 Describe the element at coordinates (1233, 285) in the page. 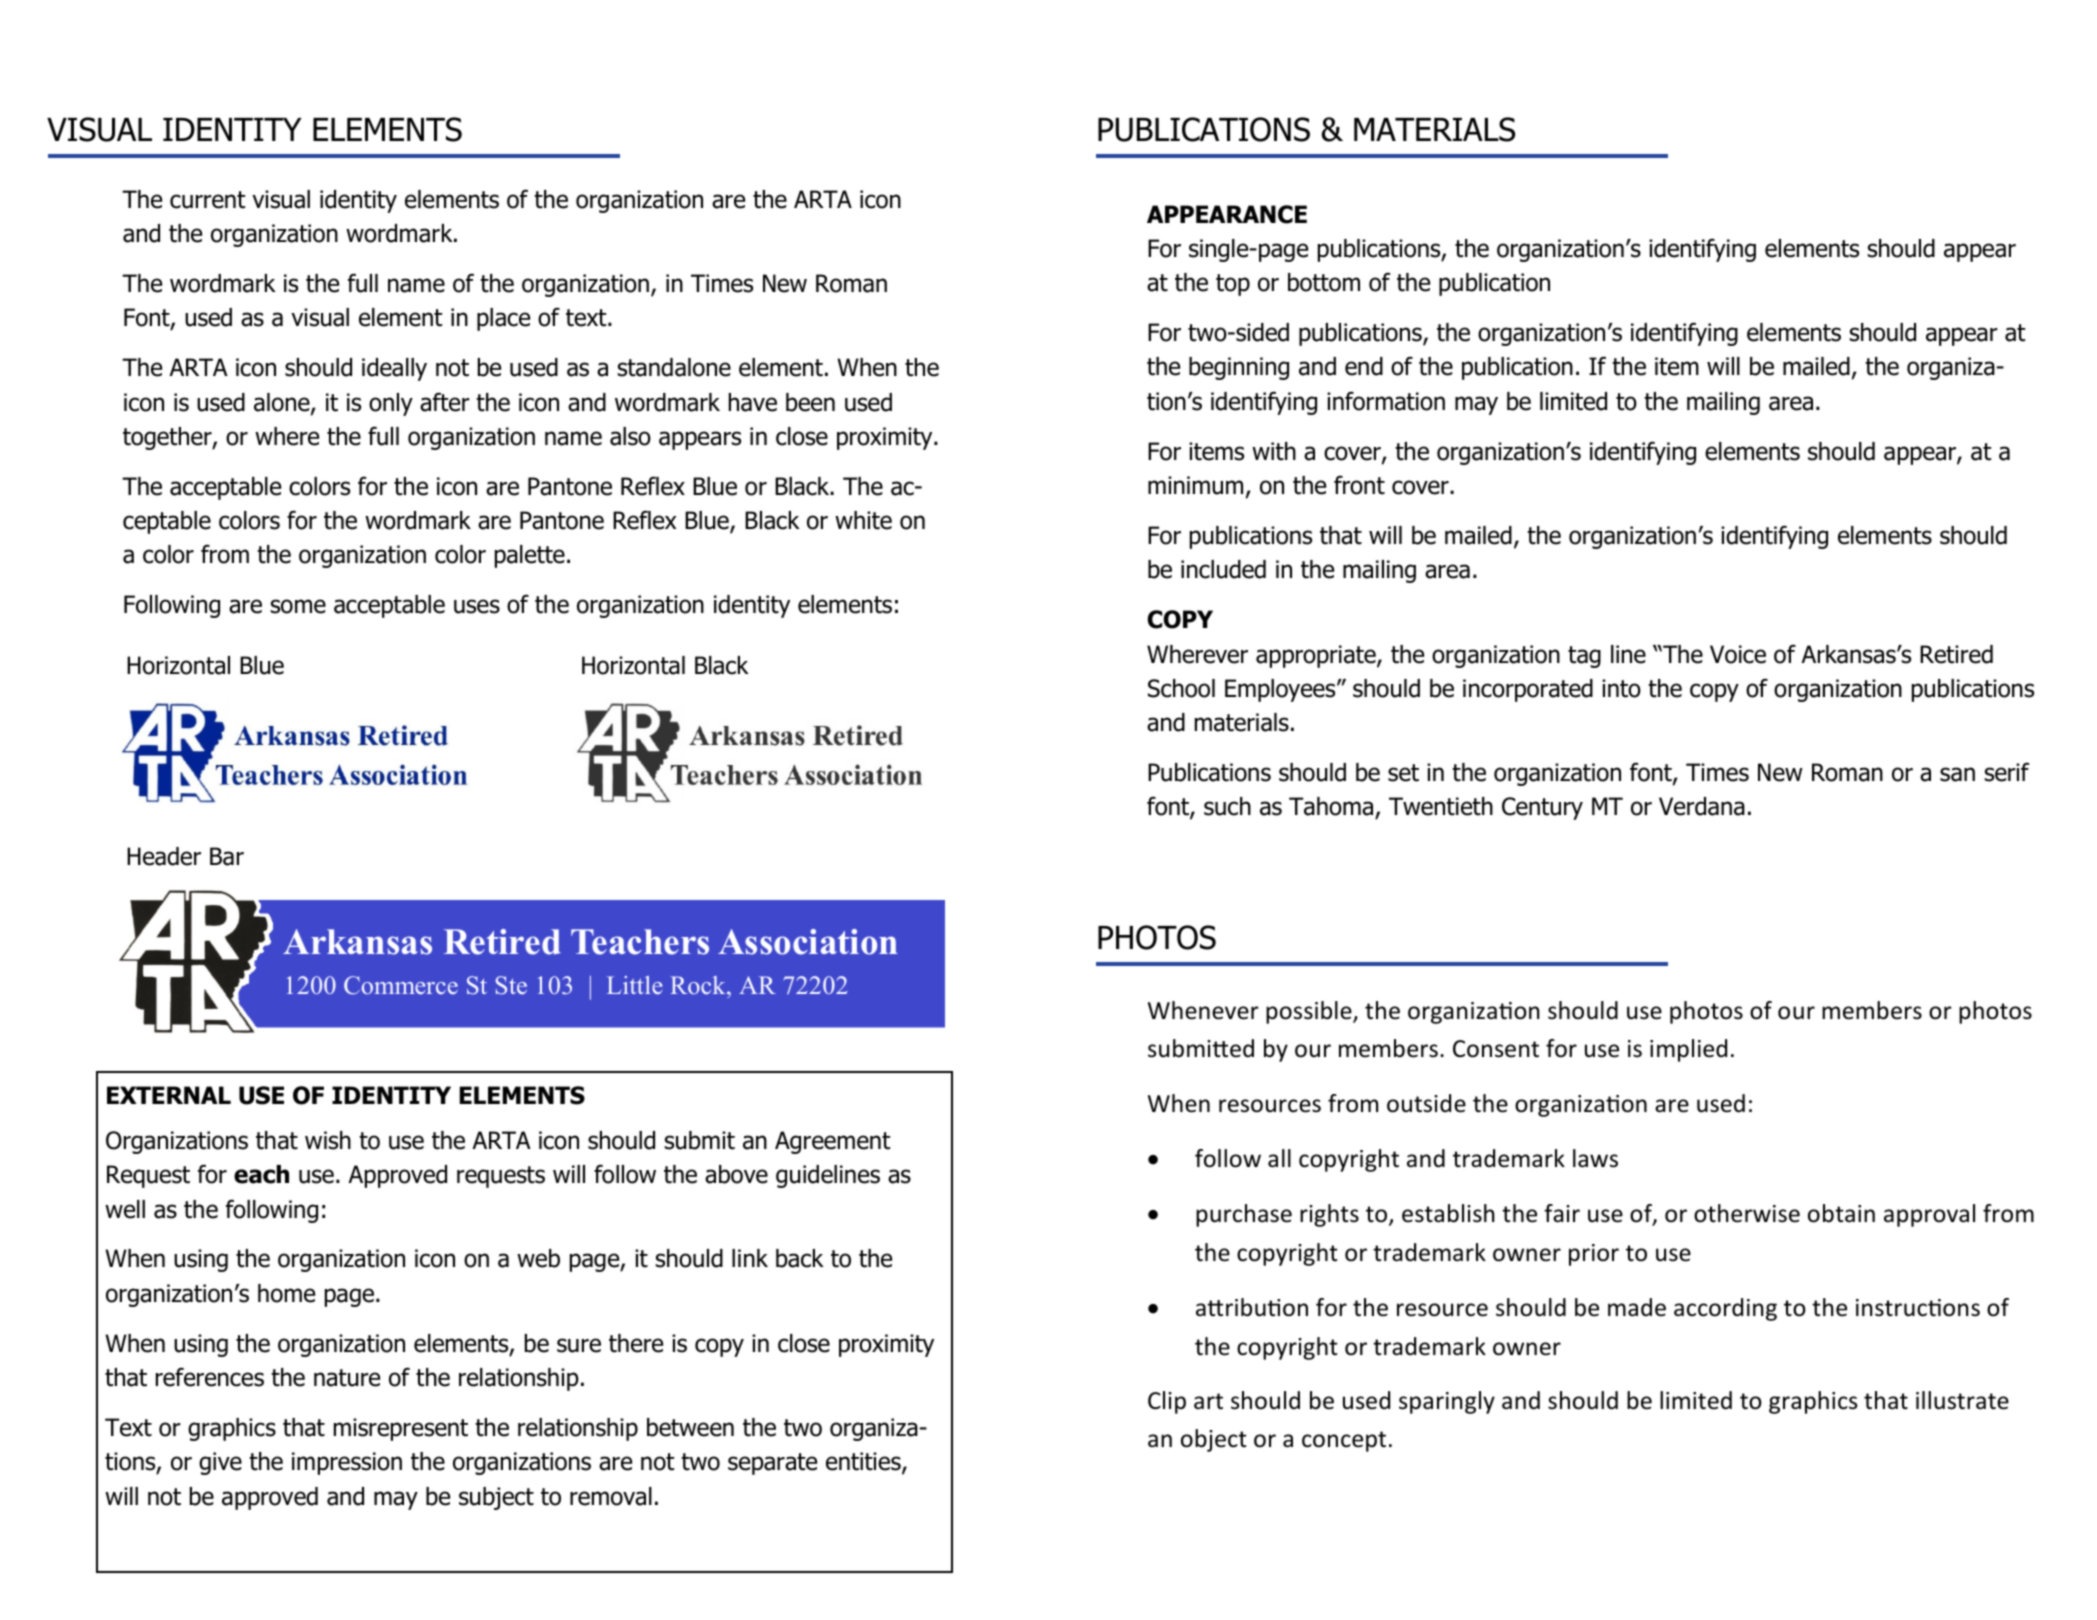

I see `top` at that location.
